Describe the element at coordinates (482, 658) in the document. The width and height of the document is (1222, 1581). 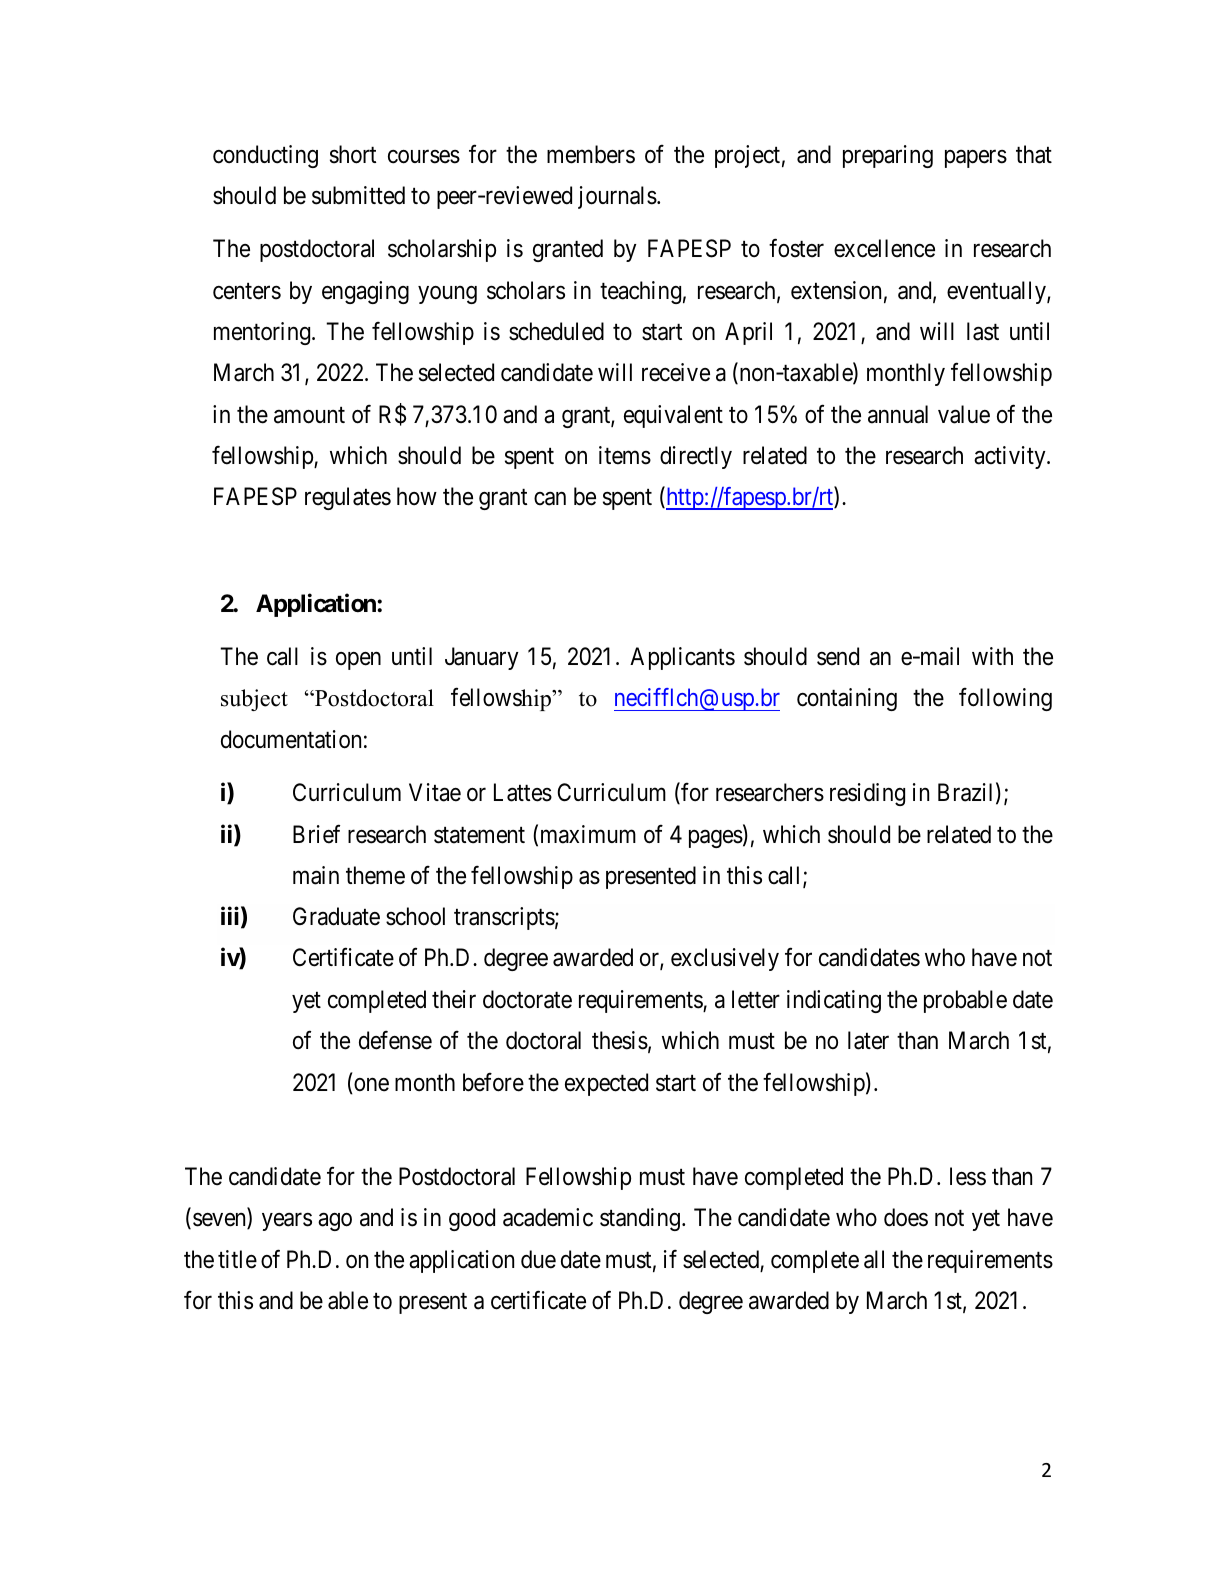
I see `January` at that location.
